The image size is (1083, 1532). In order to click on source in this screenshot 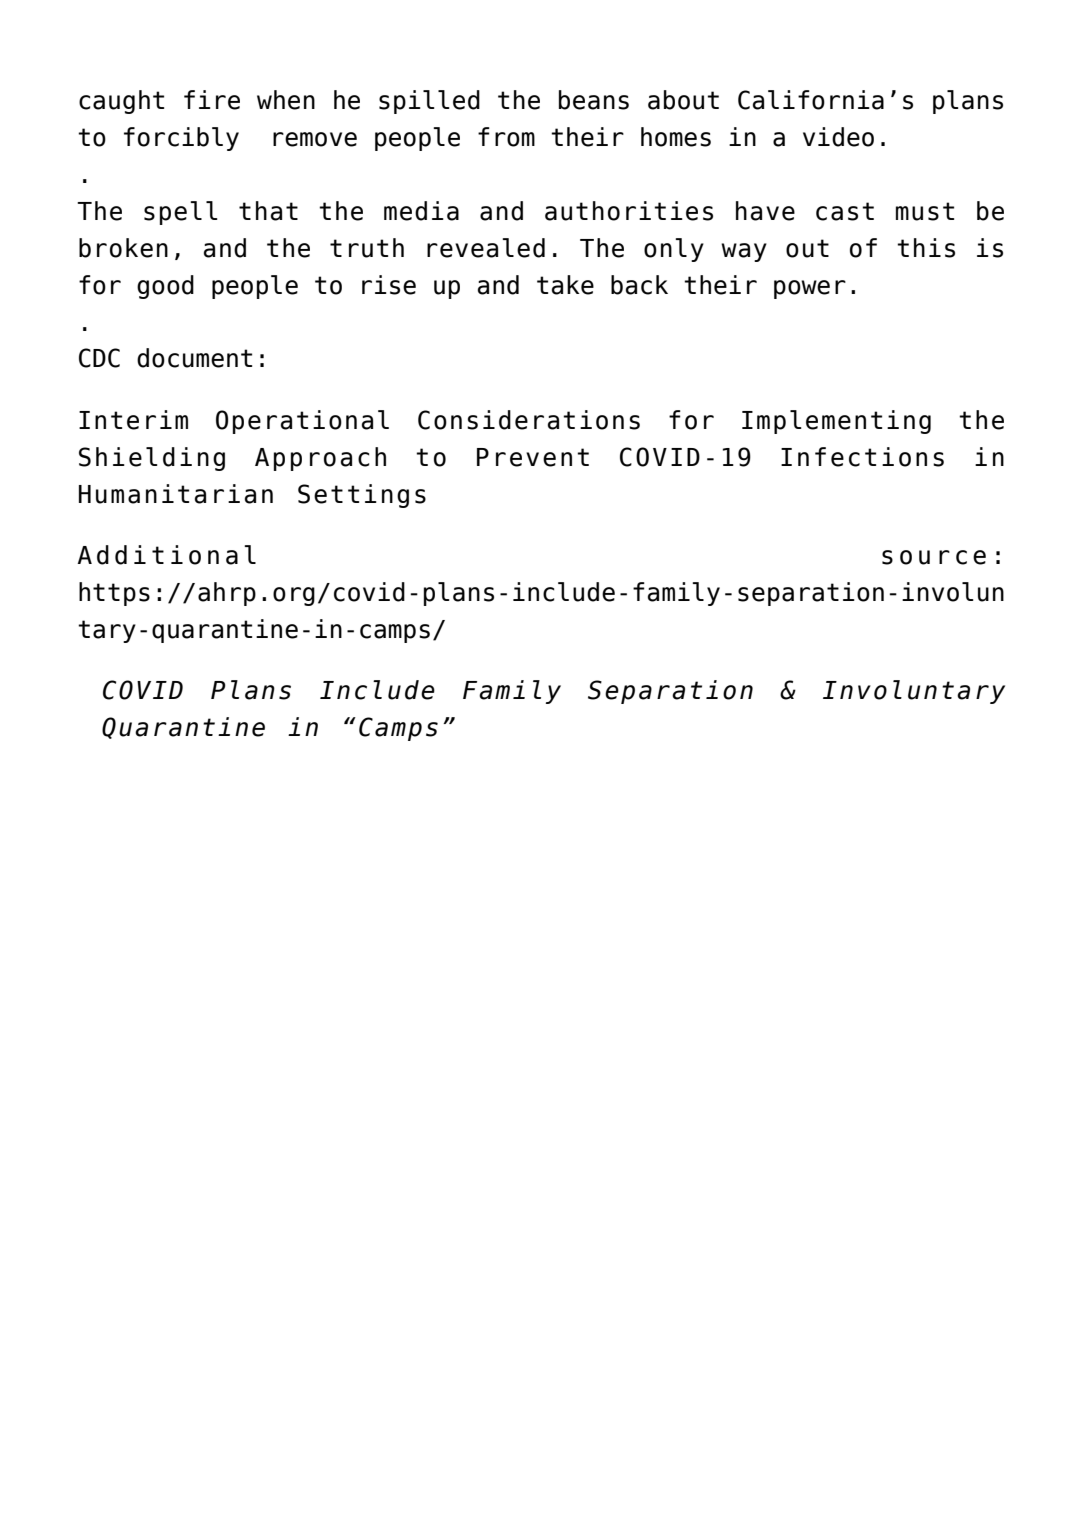, I will do `click(934, 557)`.
